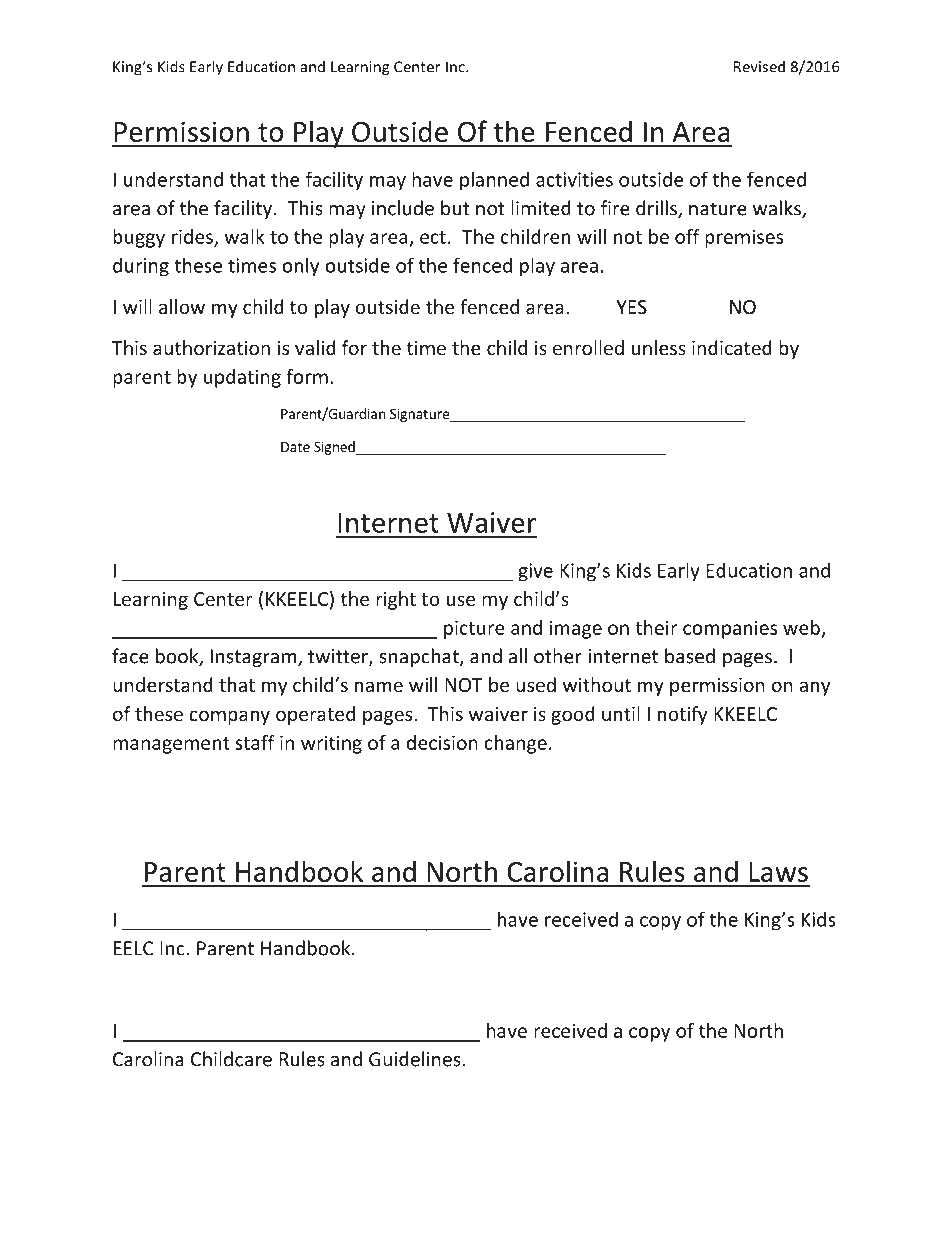 The image size is (952, 1233). I want to click on premises, so click(744, 238).
